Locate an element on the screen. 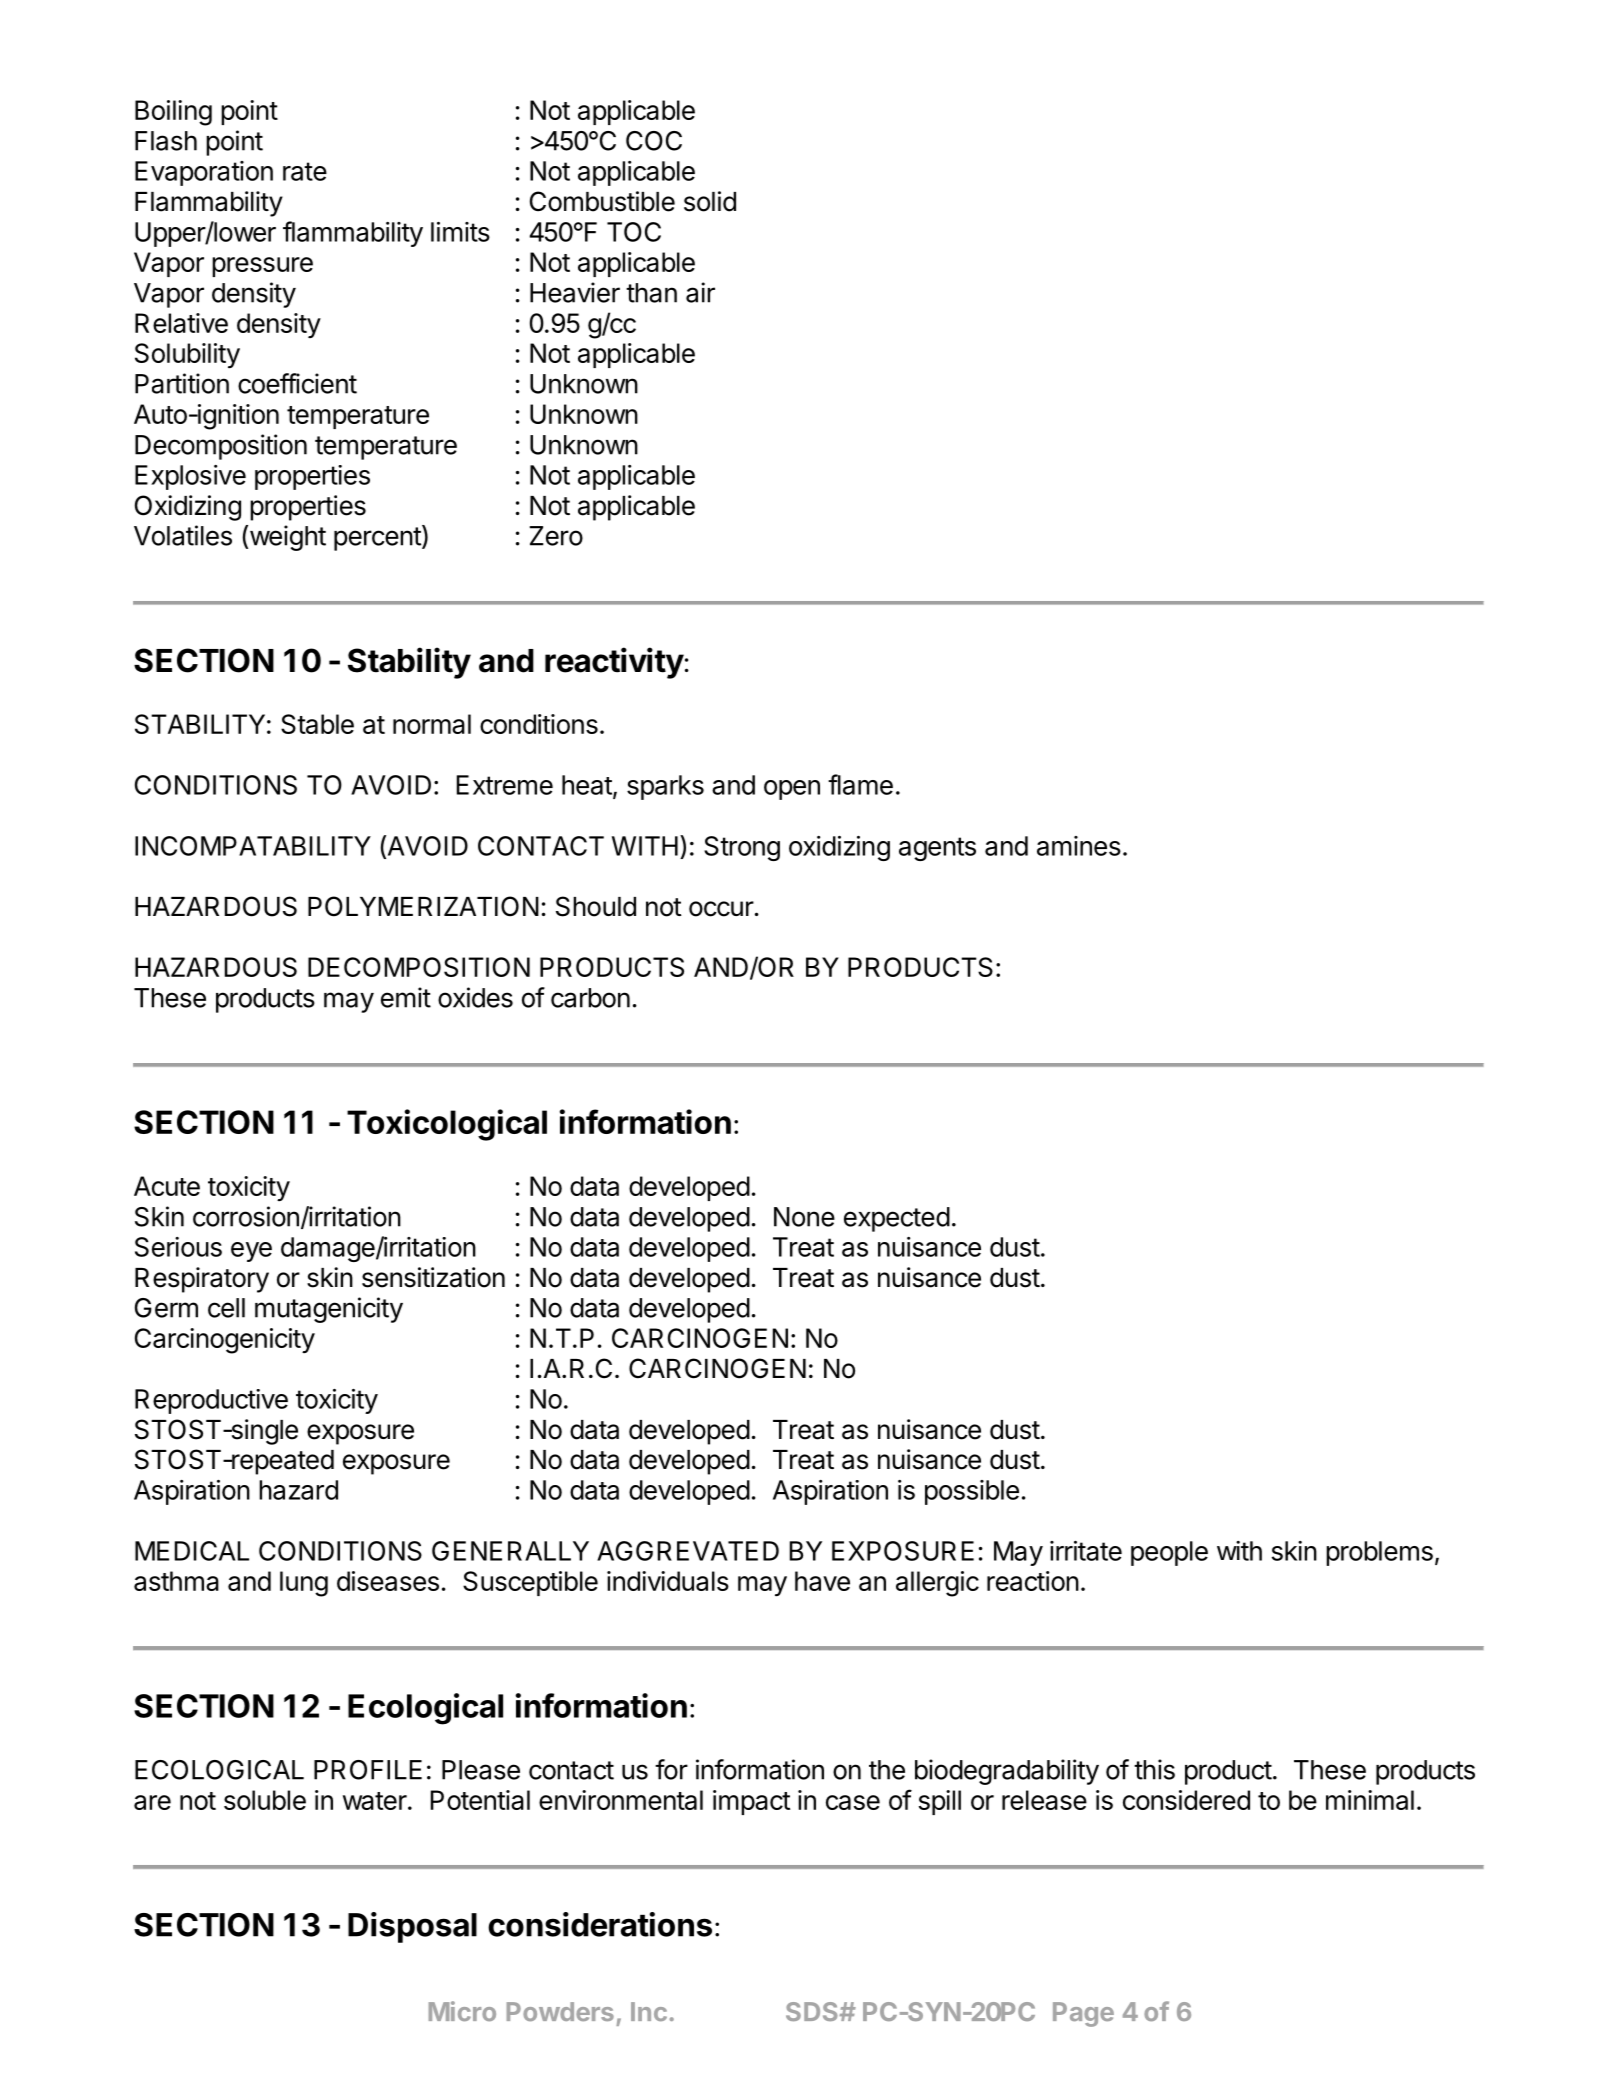  carbon is located at coordinates (590, 998).
